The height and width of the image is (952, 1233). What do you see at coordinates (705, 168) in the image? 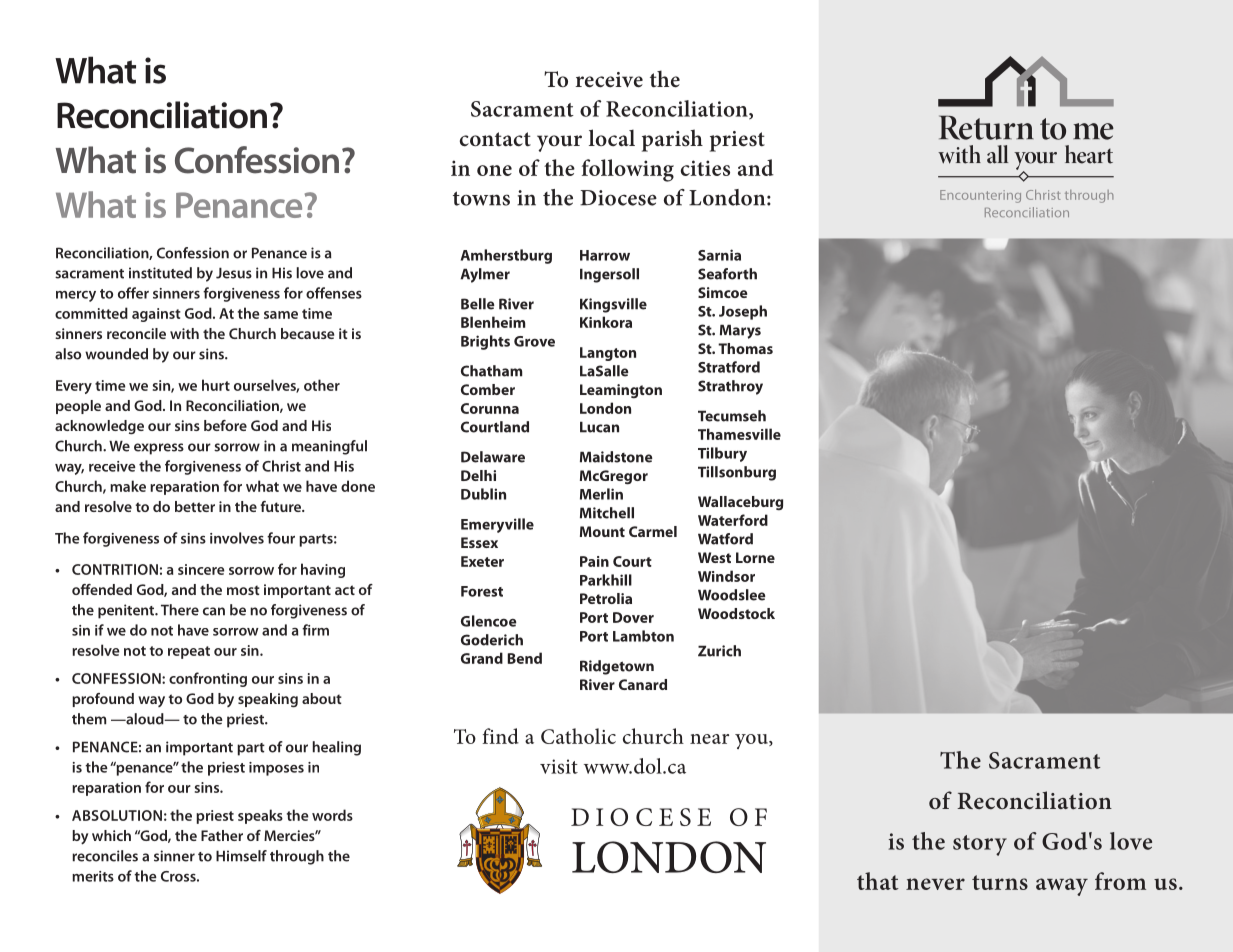
I see `cities` at bounding box center [705, 168].
